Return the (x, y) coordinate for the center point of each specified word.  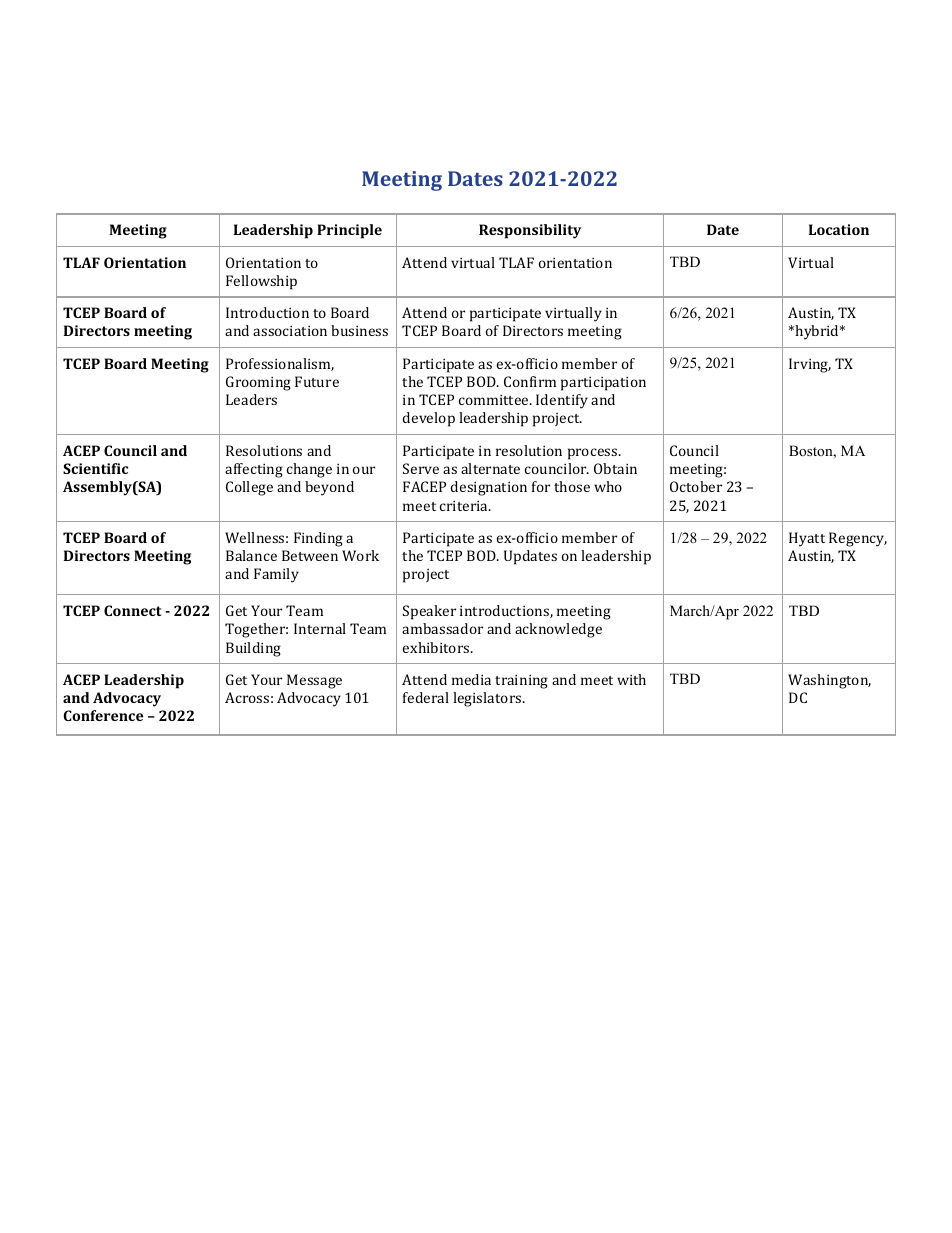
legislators (488, 699)
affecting (254, 470)
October (696, 486)
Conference (103, 715)
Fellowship (261, 282)
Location (839, 229)
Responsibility (530, 231)
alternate (490, 468)
